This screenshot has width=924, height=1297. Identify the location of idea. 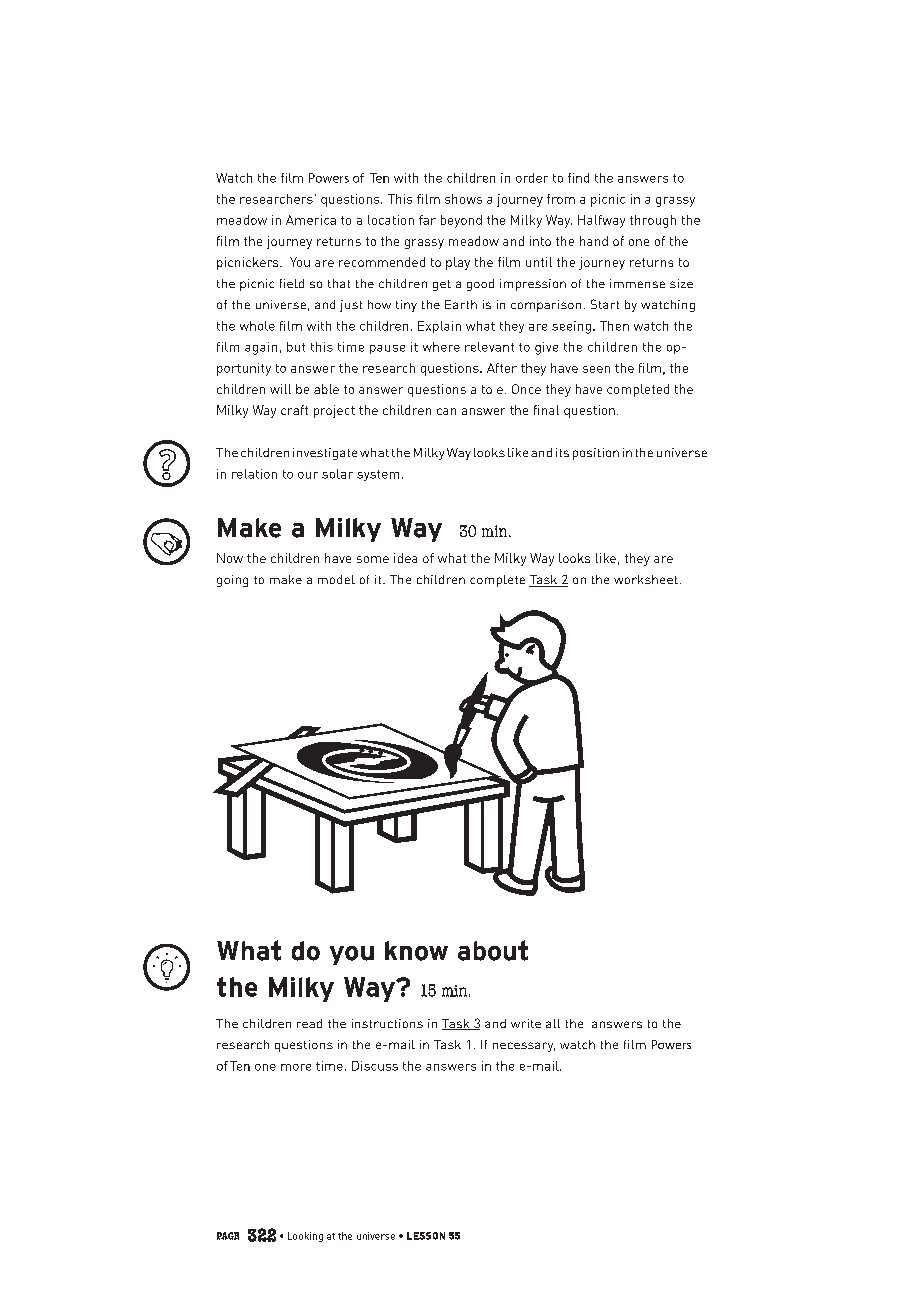
(405, 558).
